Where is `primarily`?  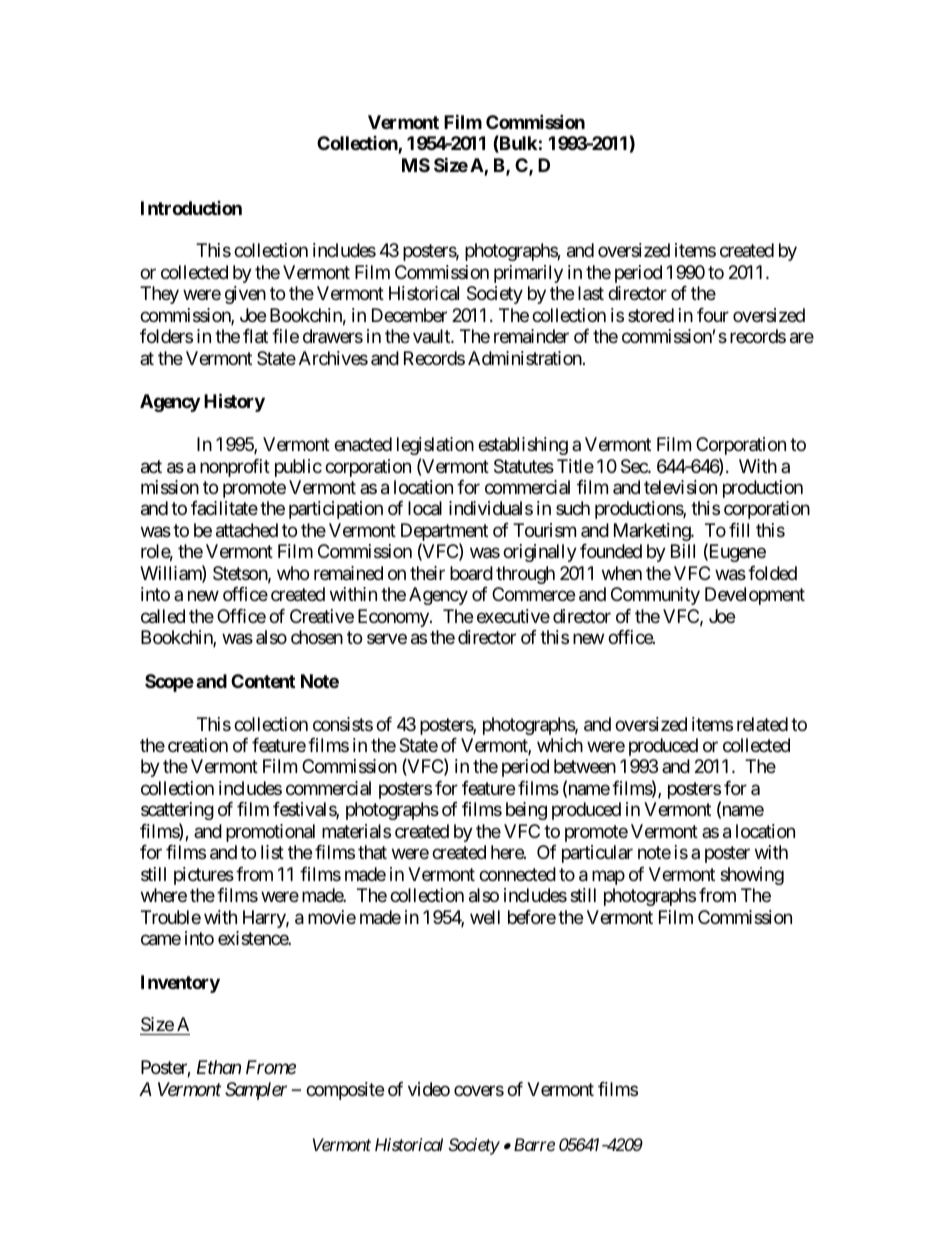
primarily is located at coordinates (528, 274).
